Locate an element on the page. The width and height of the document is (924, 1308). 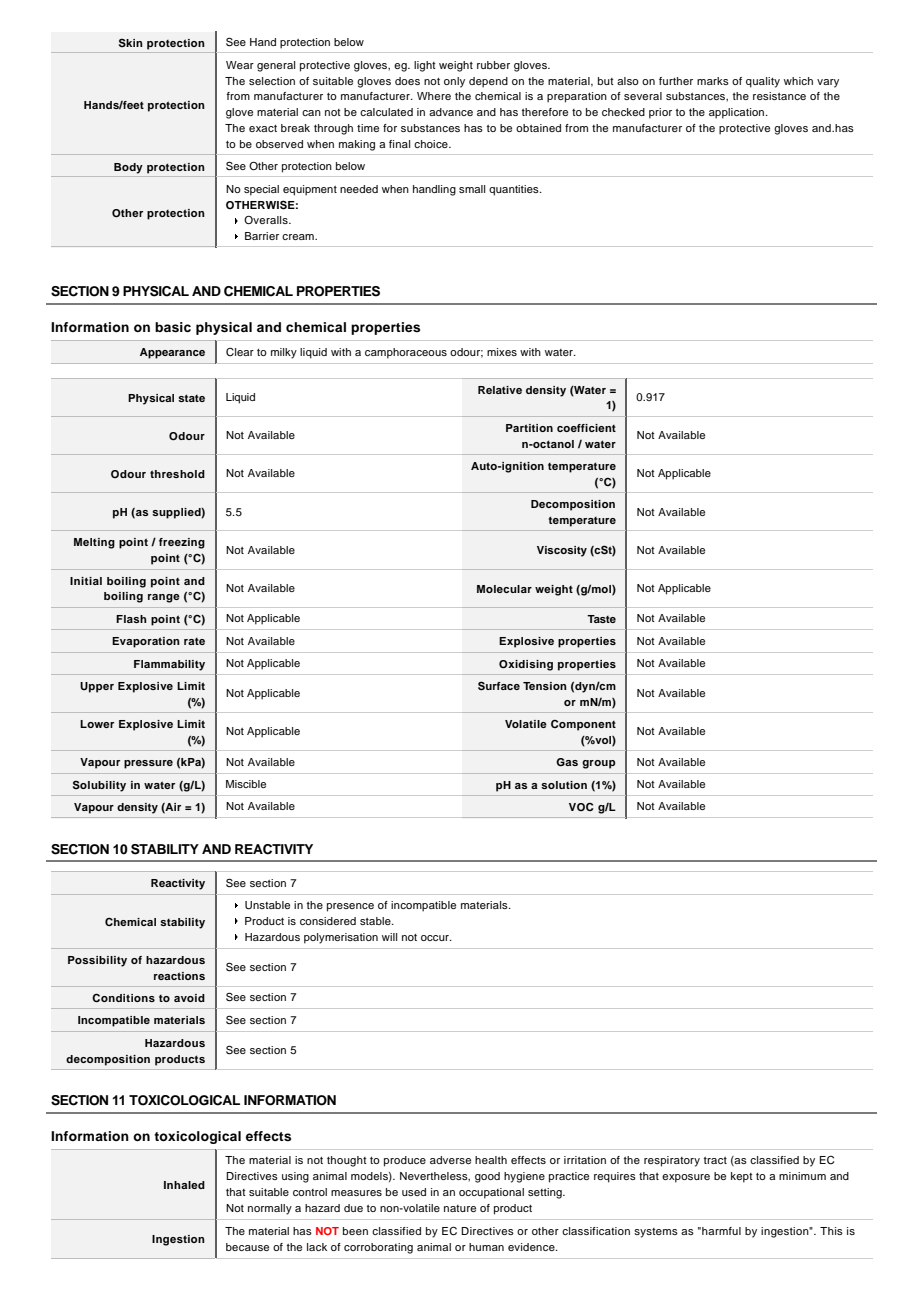
only is located at coordinates (454, 82).
